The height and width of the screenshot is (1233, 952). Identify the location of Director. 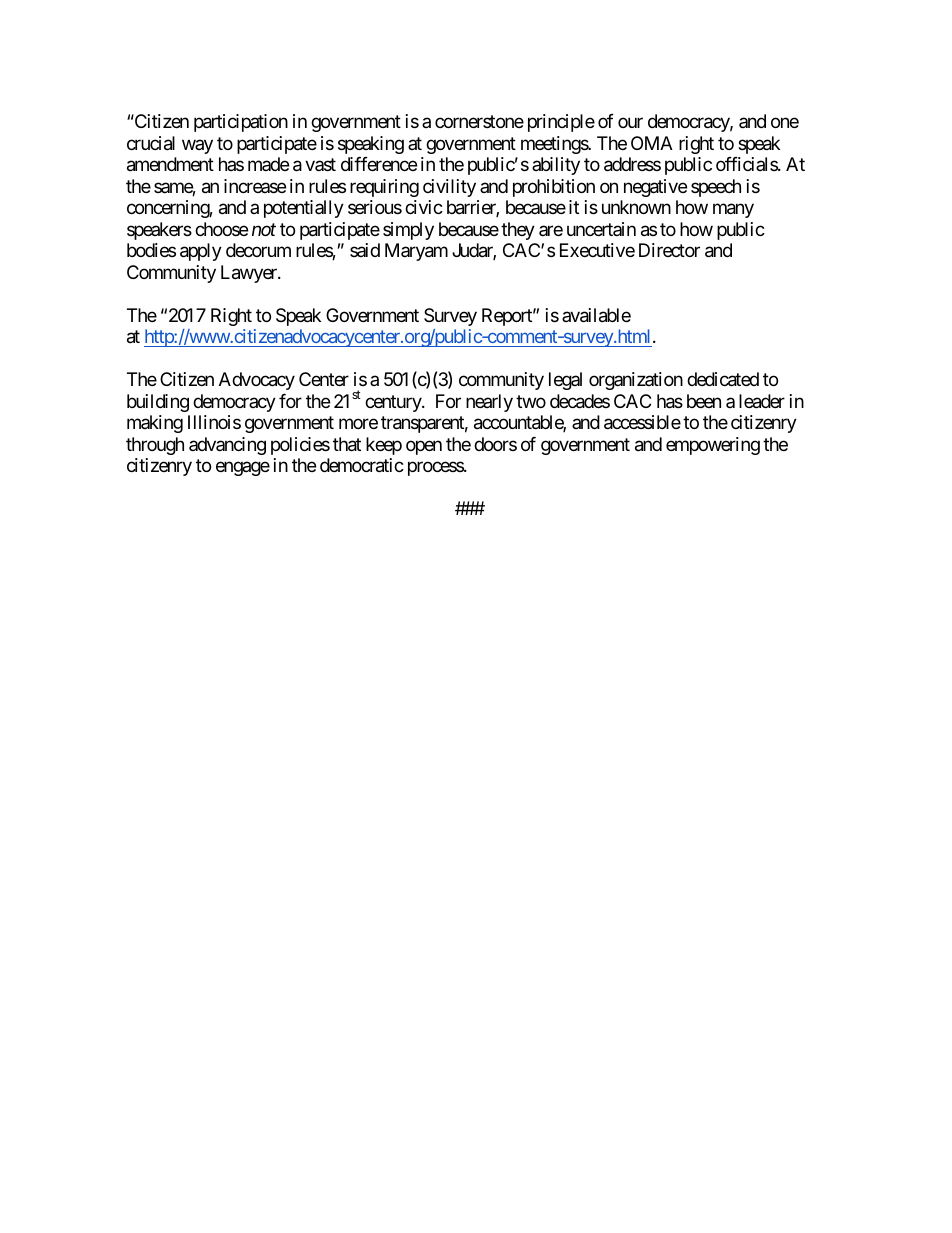
(669, 250).
